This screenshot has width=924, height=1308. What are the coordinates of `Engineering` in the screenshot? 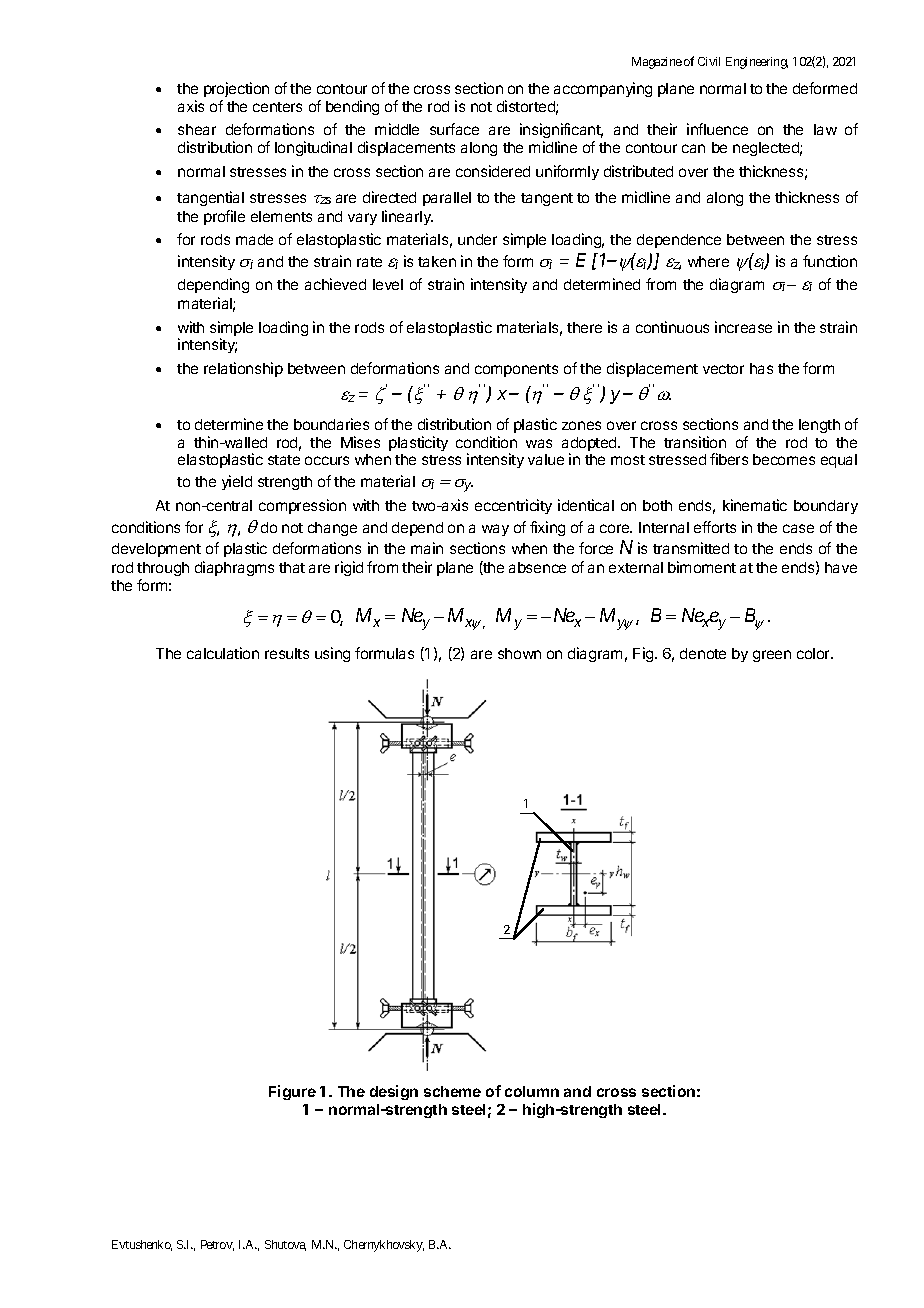 It's located at (757, 63).
